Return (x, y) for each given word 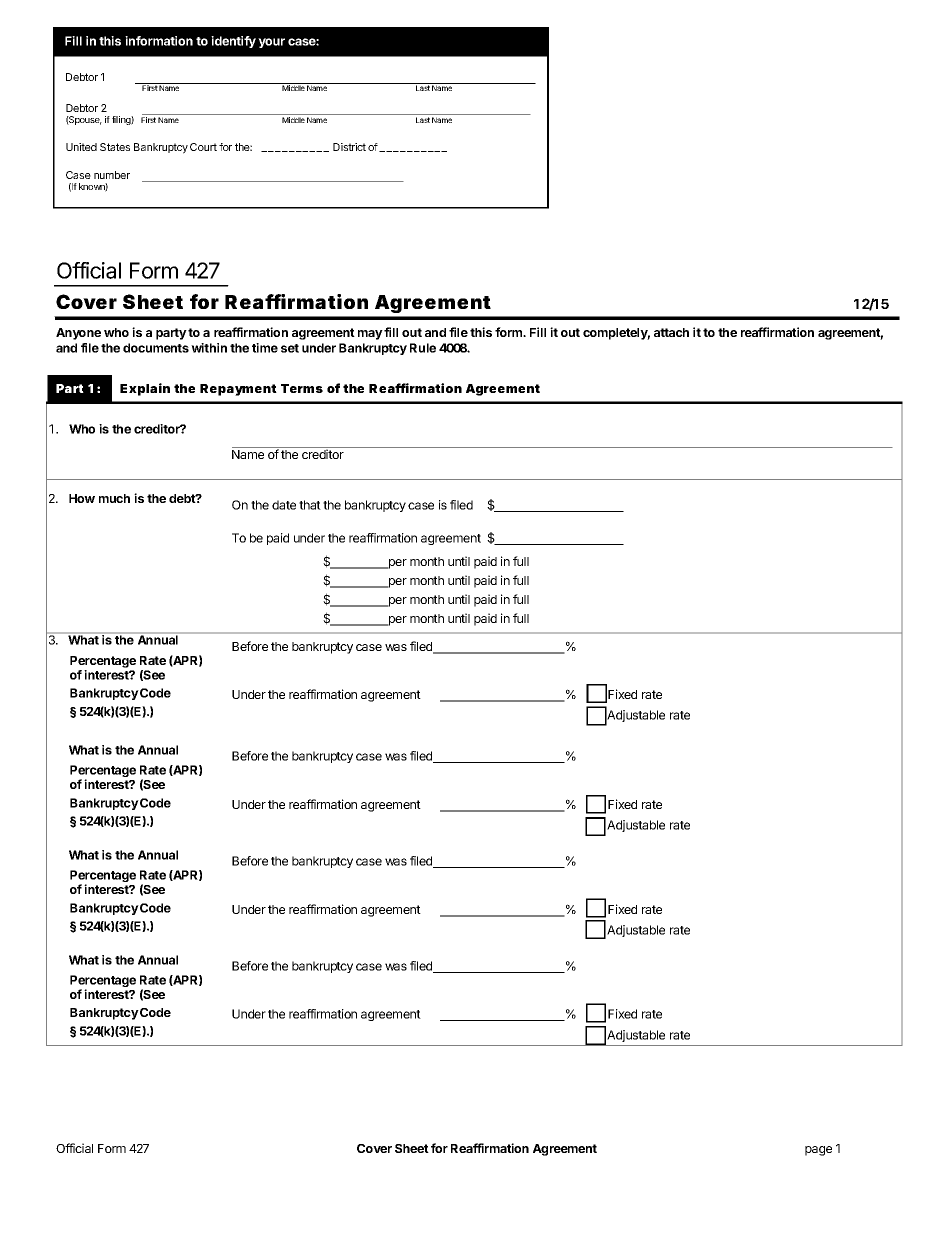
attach (671, 332)
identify (233, 42)
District (349, 147)
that (310, 505)
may (370, 335)
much (114, 498)
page (818, 1151)
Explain (145, 389)
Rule (423, 348)
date (284, 505)
